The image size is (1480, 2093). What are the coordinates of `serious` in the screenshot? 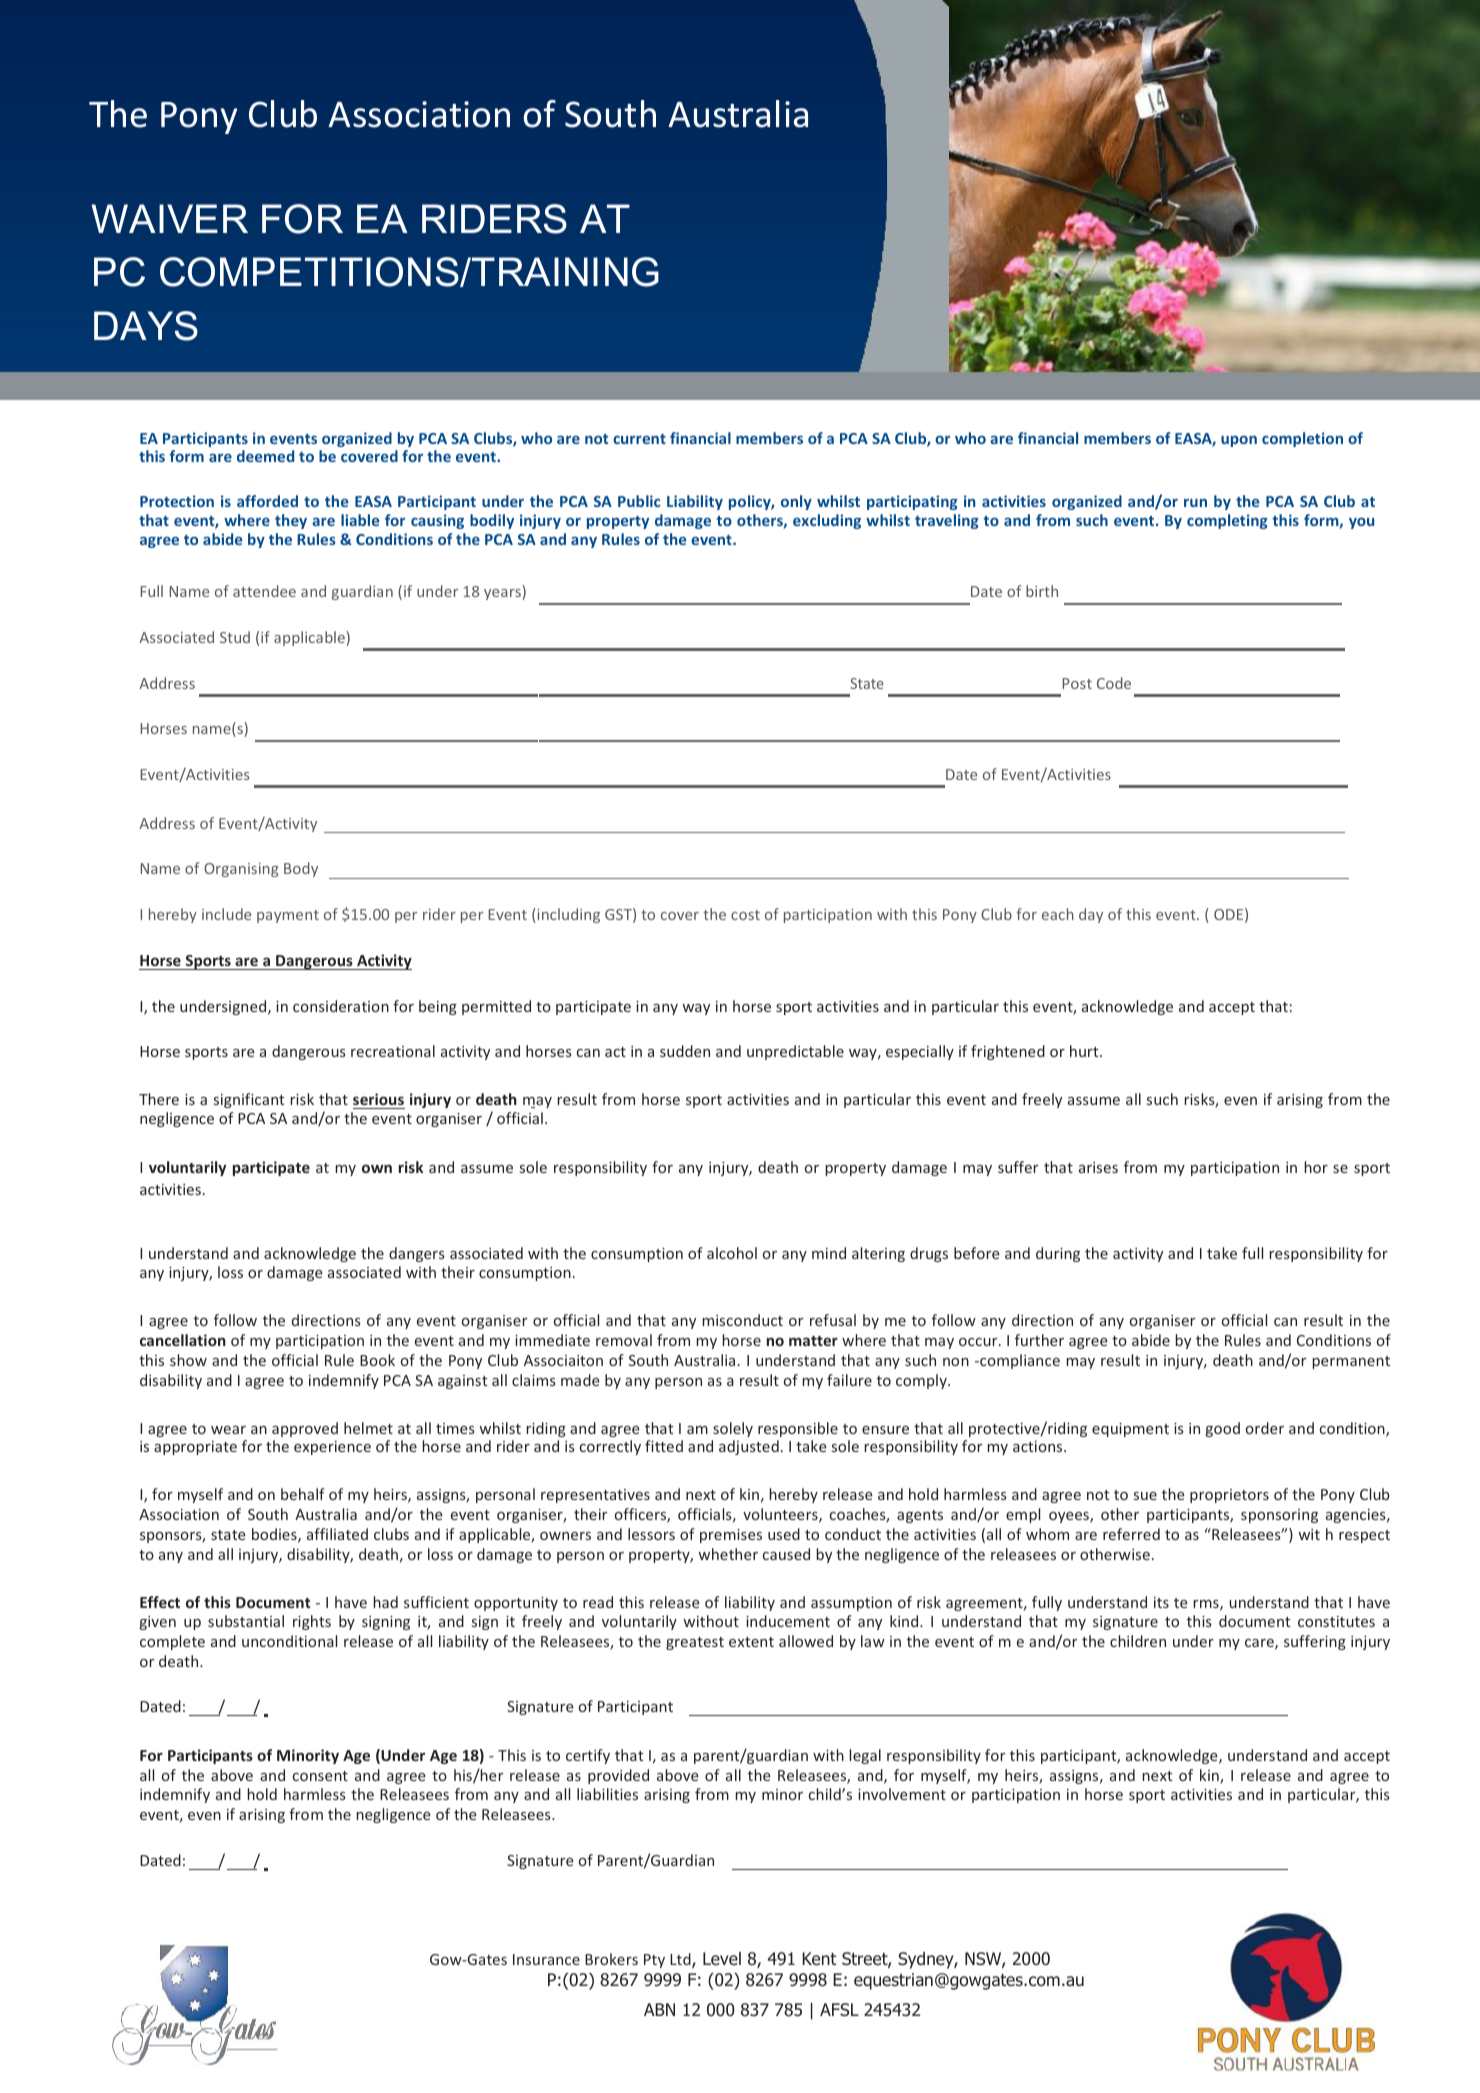 It's located at (378, 1099).
